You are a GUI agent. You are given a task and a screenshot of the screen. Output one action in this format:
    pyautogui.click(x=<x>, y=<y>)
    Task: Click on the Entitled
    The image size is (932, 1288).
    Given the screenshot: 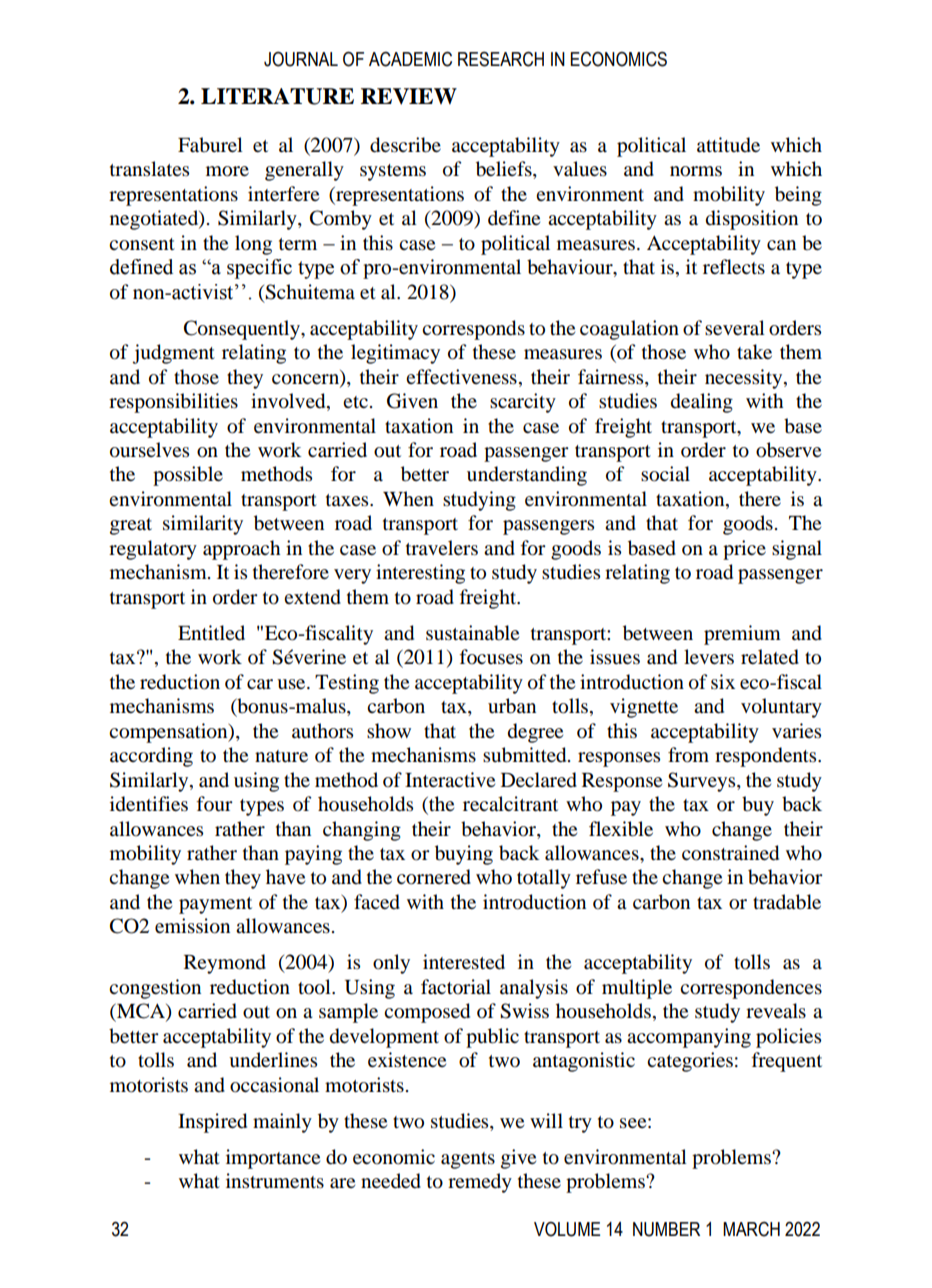 What is the action you would take?
    pyautogui.click(x=211, y=633)
